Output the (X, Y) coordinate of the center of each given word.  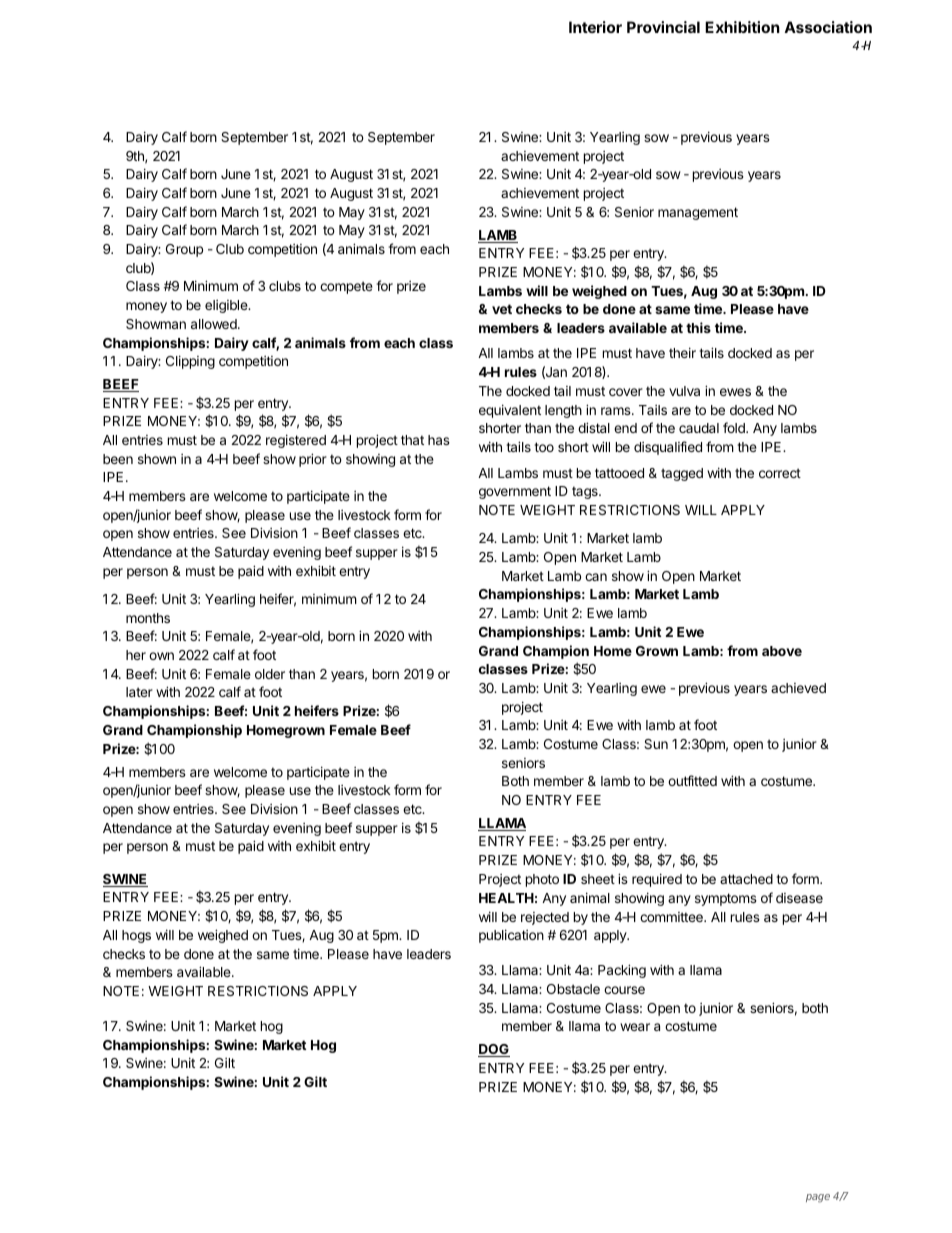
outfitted (692, 780)
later (139, 692)
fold (735, 427)
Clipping (190, 362)
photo (542, 880)
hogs (136, 936)
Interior (595, 27)
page (818, 1198)
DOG (494, 1050)
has (439, 440)
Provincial (663, 27)
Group (184, 250)
